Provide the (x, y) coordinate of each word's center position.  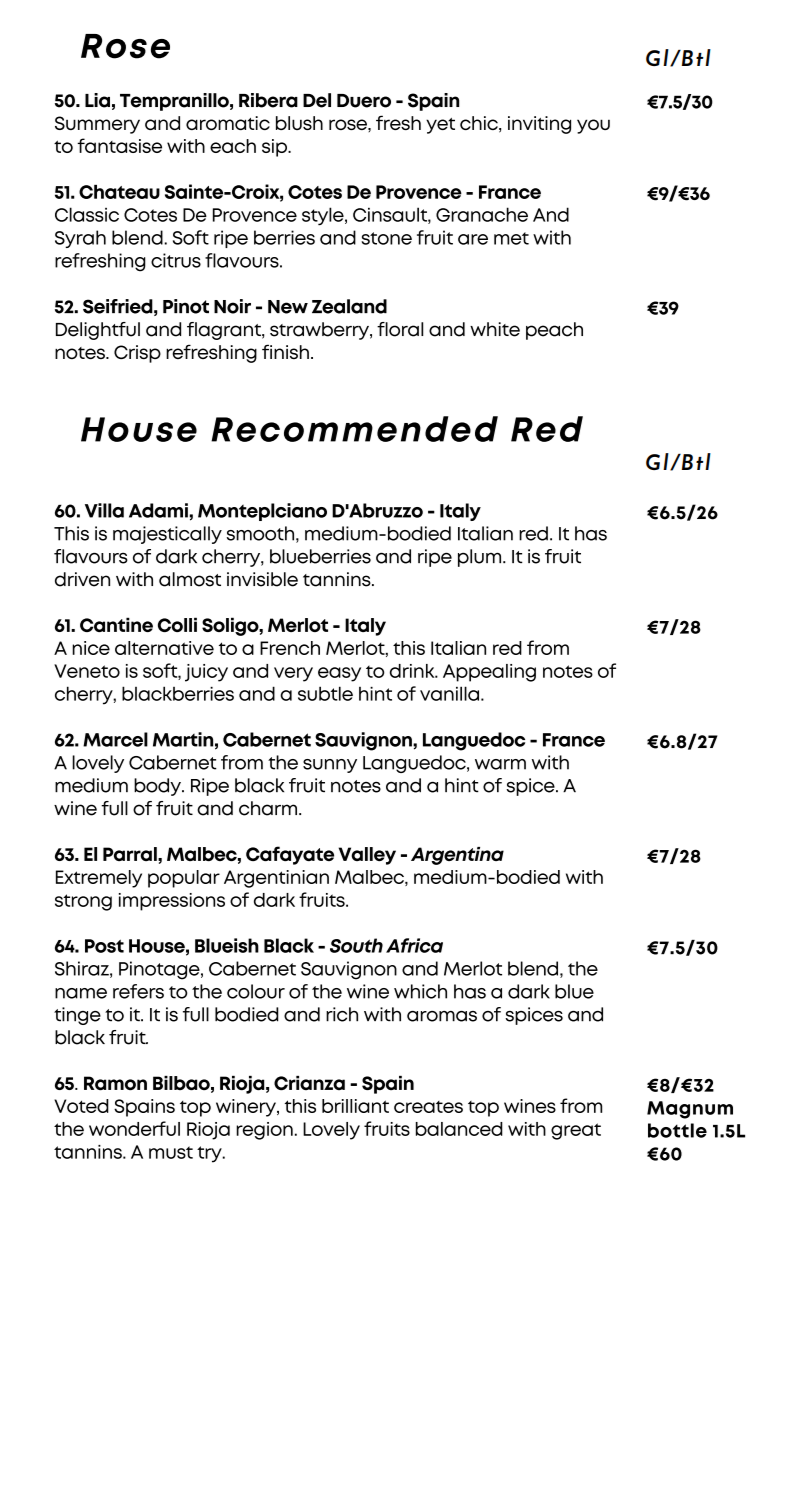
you (593, 126)
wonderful (134, 1128)
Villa (104, 510)
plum (481, 558)
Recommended (354, 429)
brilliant (355, 1106)
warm (500, 764)
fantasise (119, 145)
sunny (330, 766)
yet (440, 126)
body (158, 787)
